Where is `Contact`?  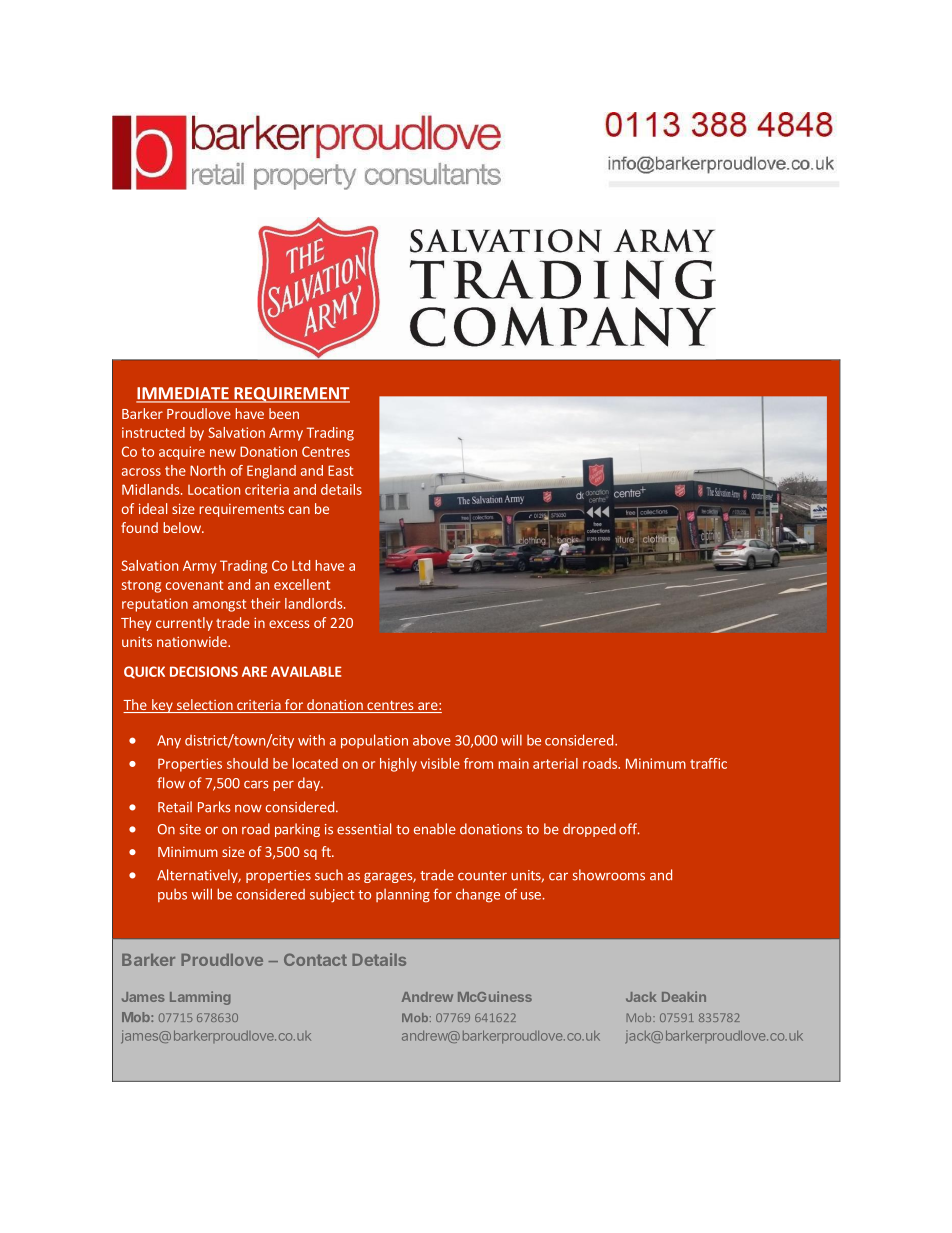 Contact is located at coordinates (315, 959).
